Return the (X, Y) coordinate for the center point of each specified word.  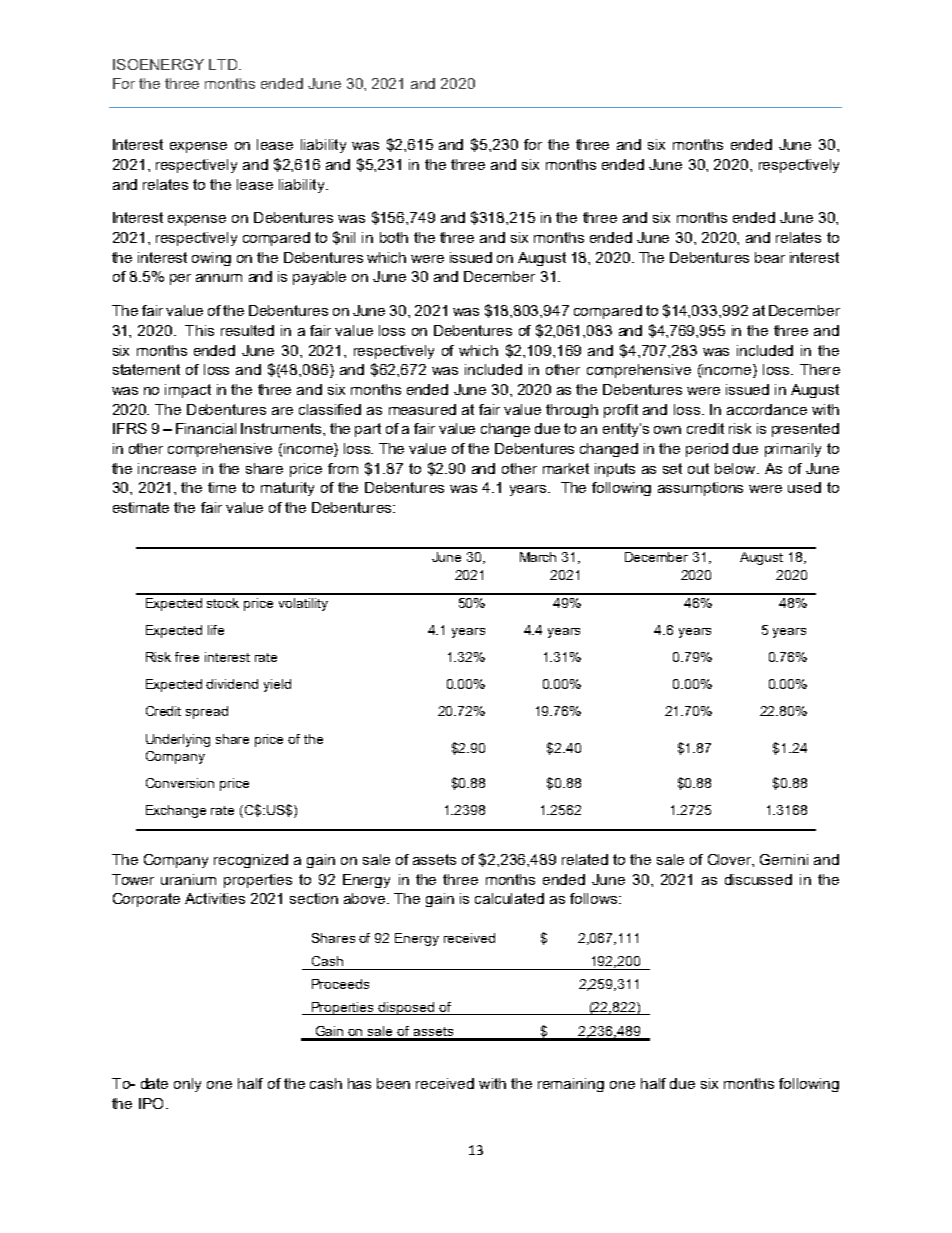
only (187, 1085)
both (394, 237)
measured (422, 409)
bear (770, 257)
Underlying (178, 740)
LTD (224, 64)
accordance (767, 409)
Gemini (784, 859)
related (585, 859)
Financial (206, 428)
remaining (571, 1085)
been (393, 1083)
